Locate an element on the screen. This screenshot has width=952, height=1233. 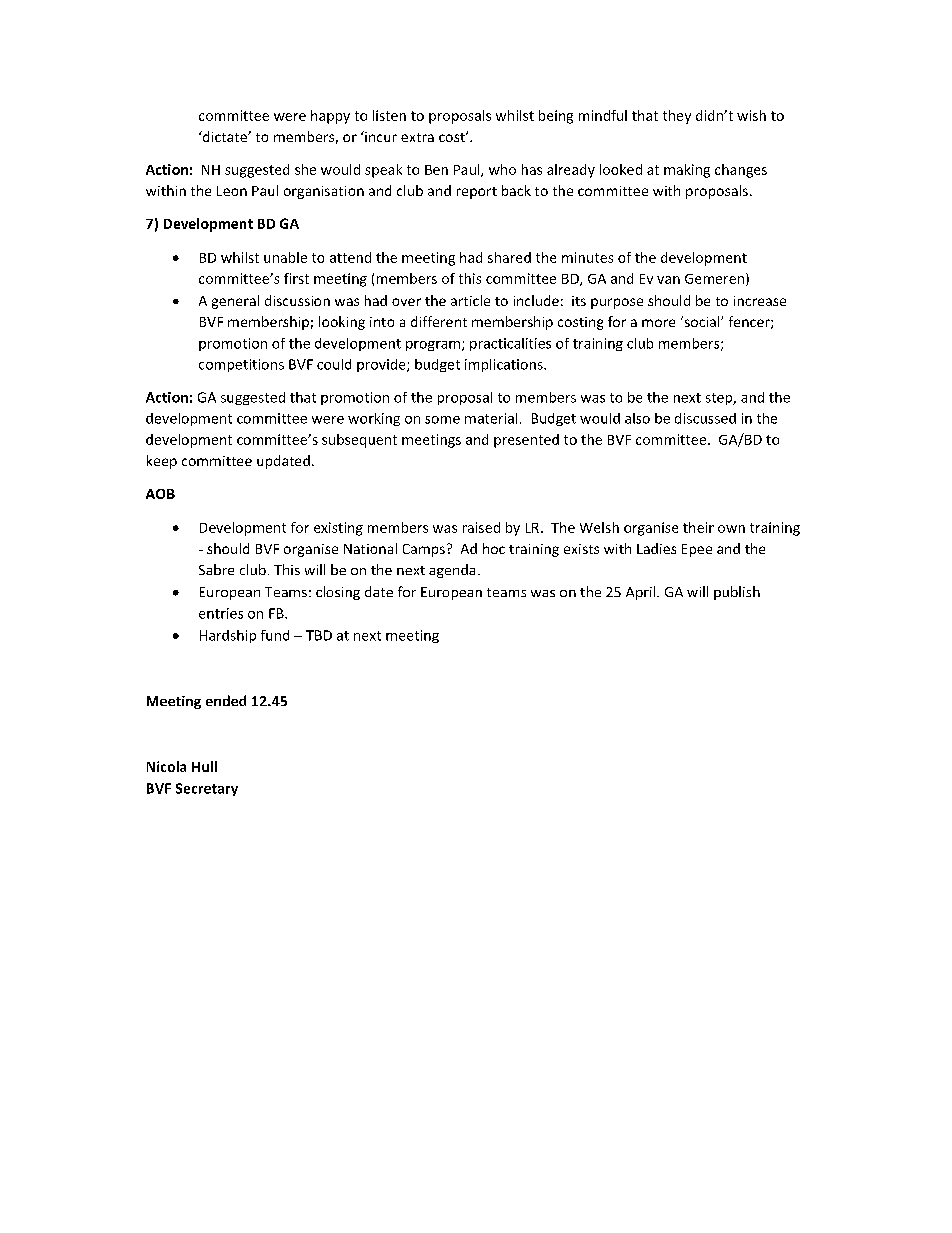
Secretary is located at coordinates (207, 789).
